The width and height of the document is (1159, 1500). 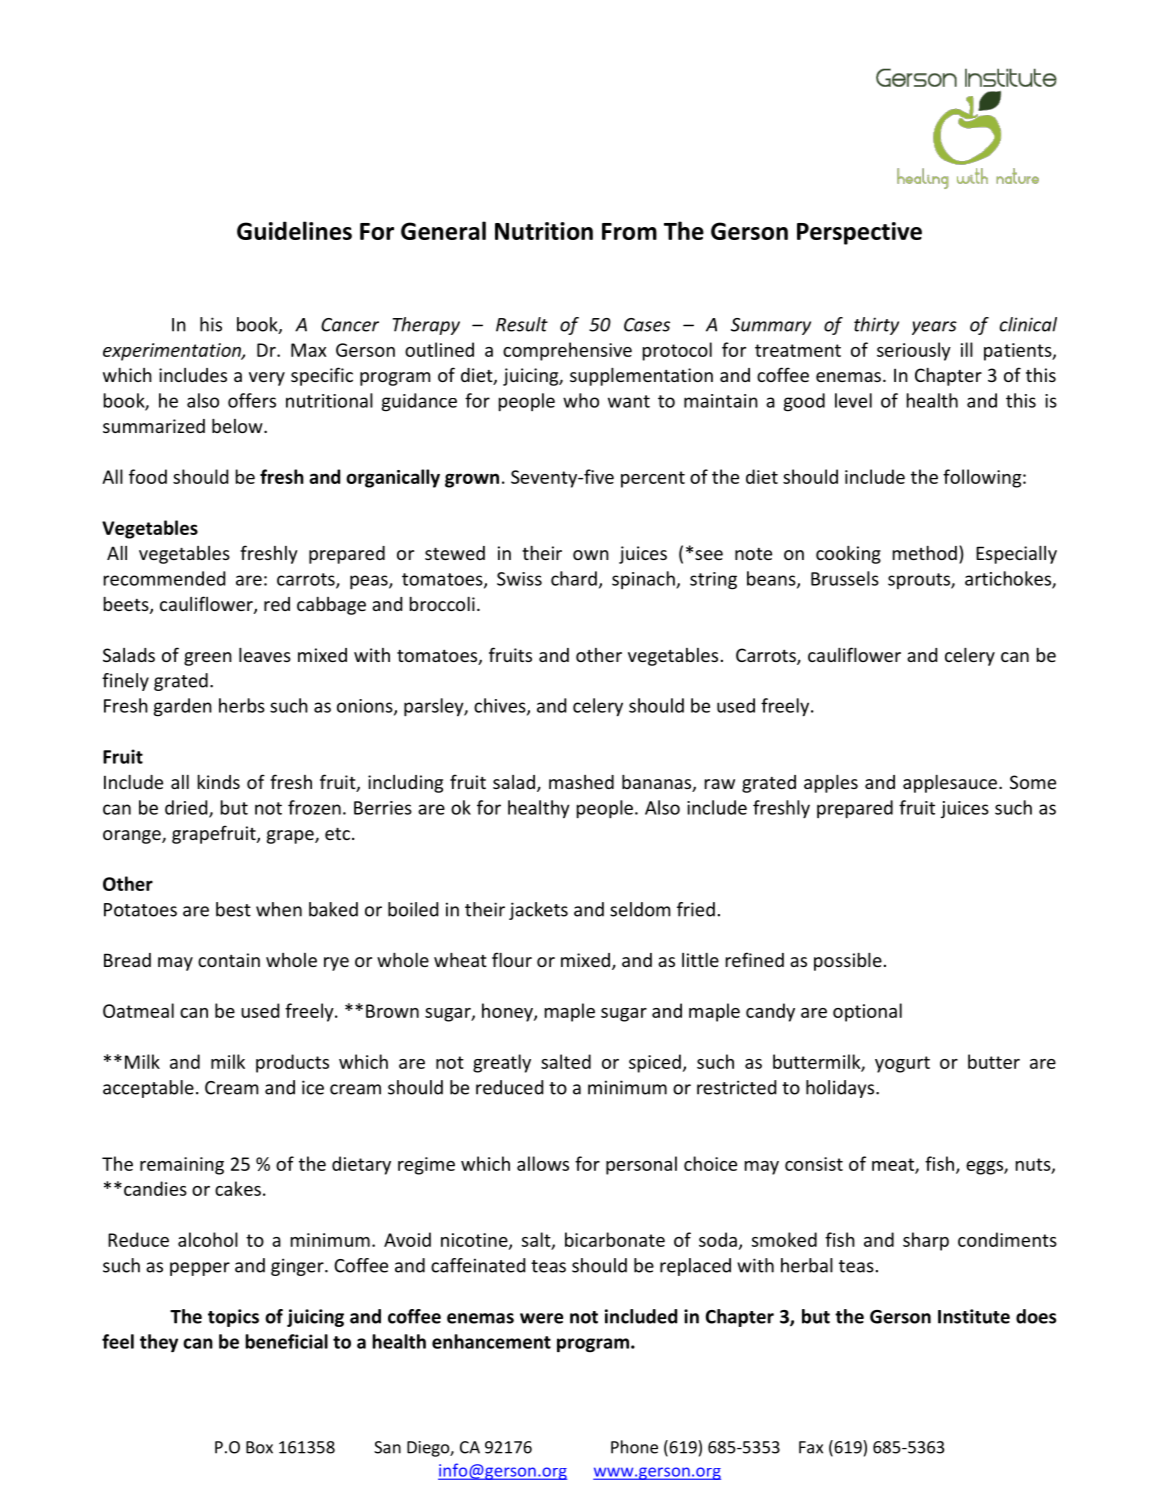 I want to click on food, so click(x=148, y=476).
